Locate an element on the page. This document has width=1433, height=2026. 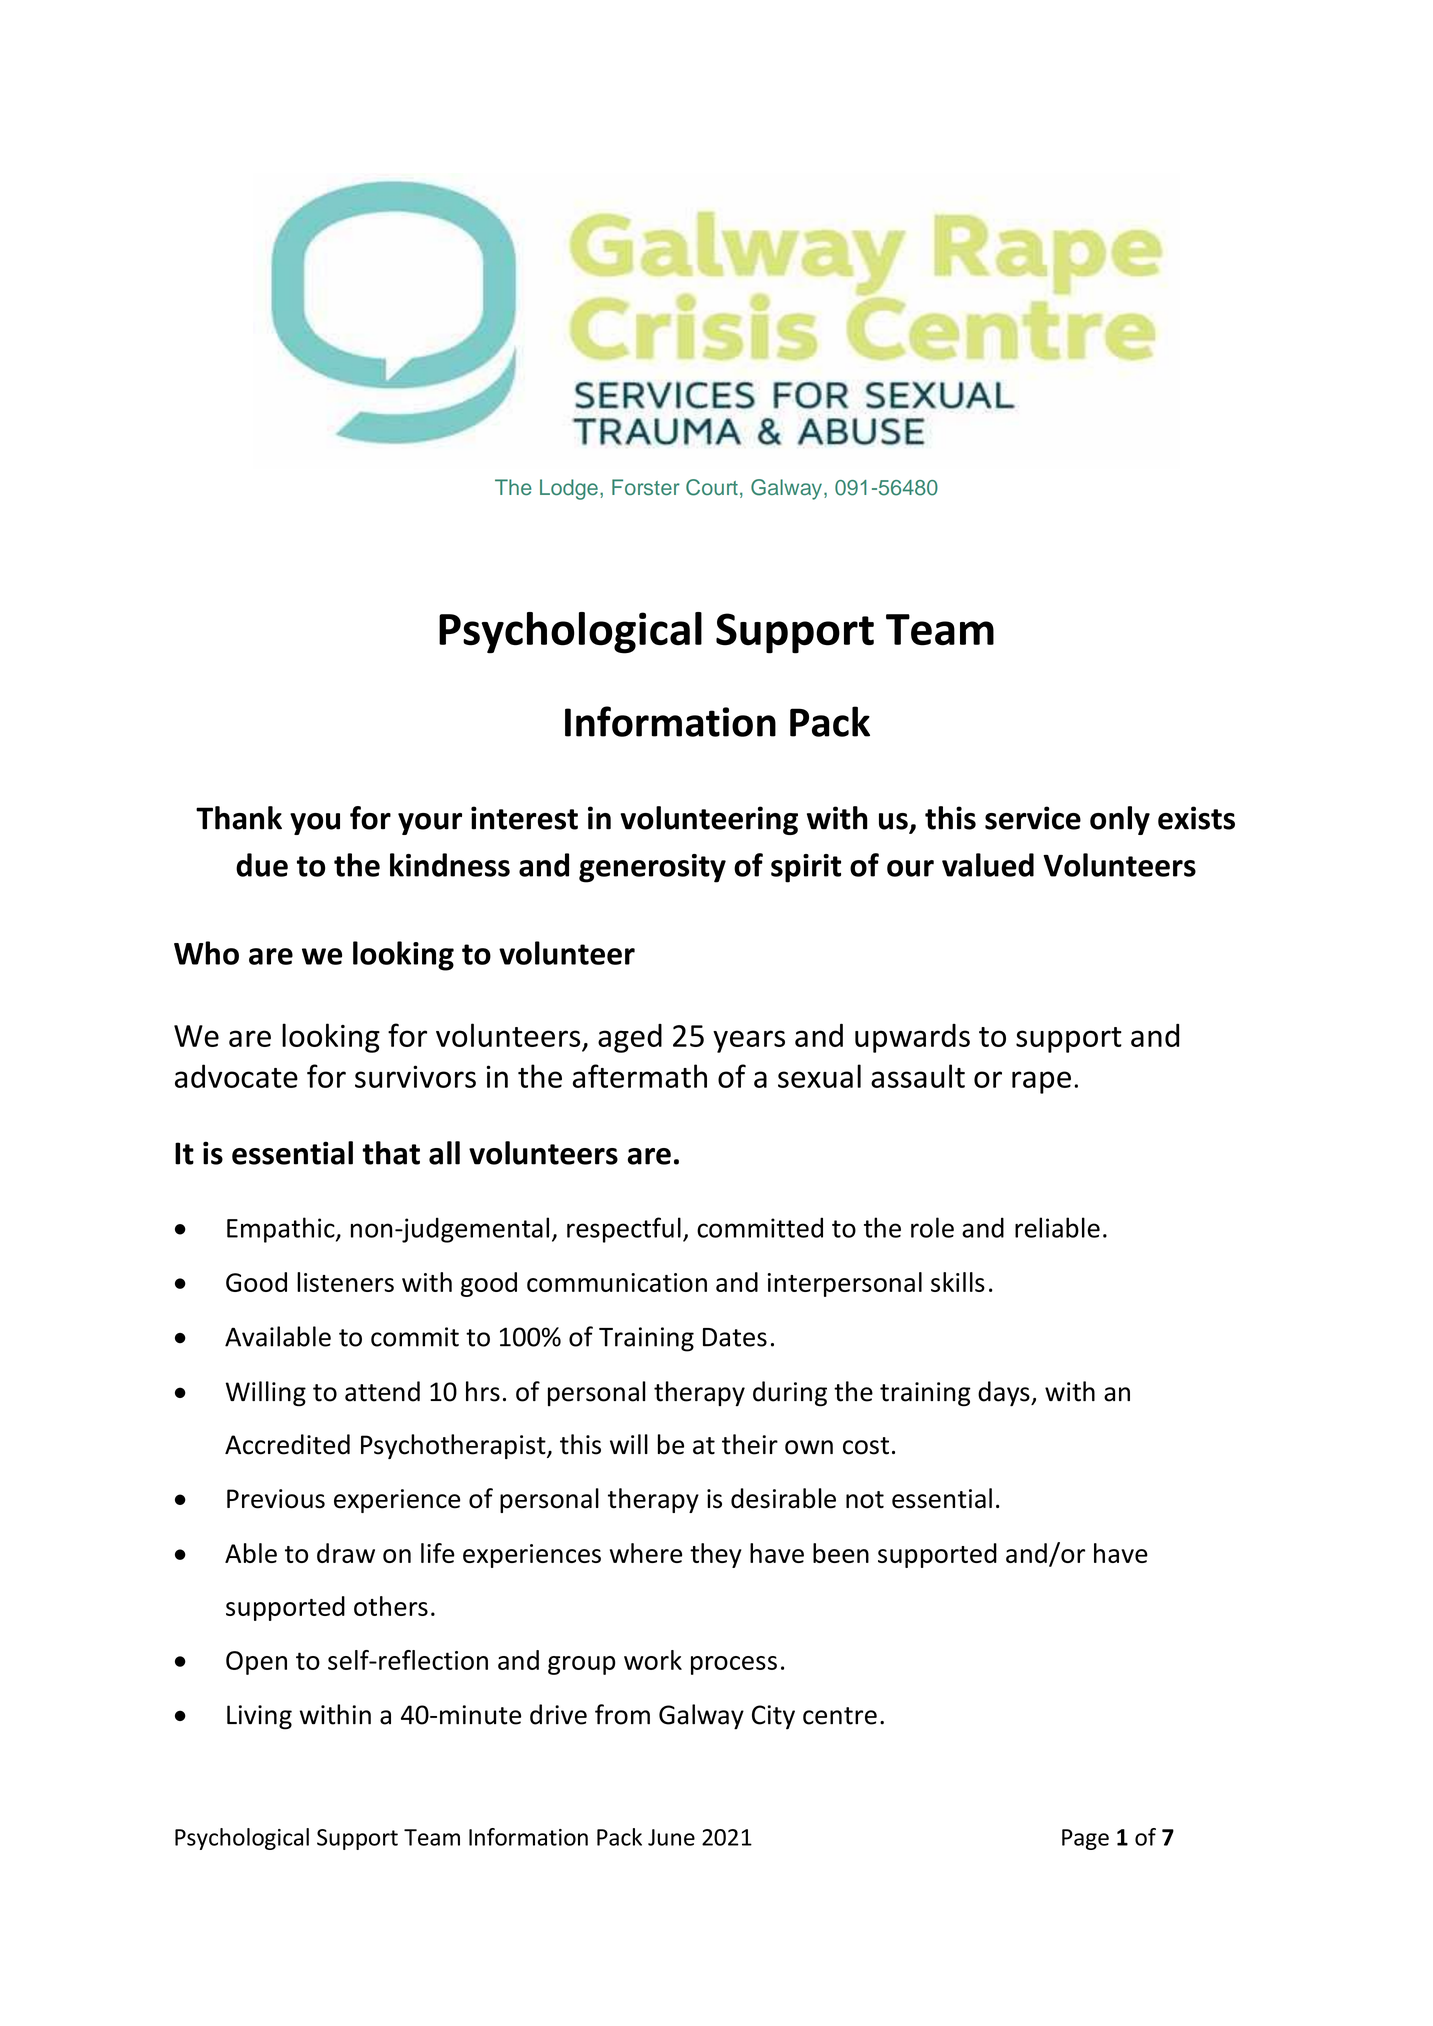
listeners is located at coordinates (345, 1282).
